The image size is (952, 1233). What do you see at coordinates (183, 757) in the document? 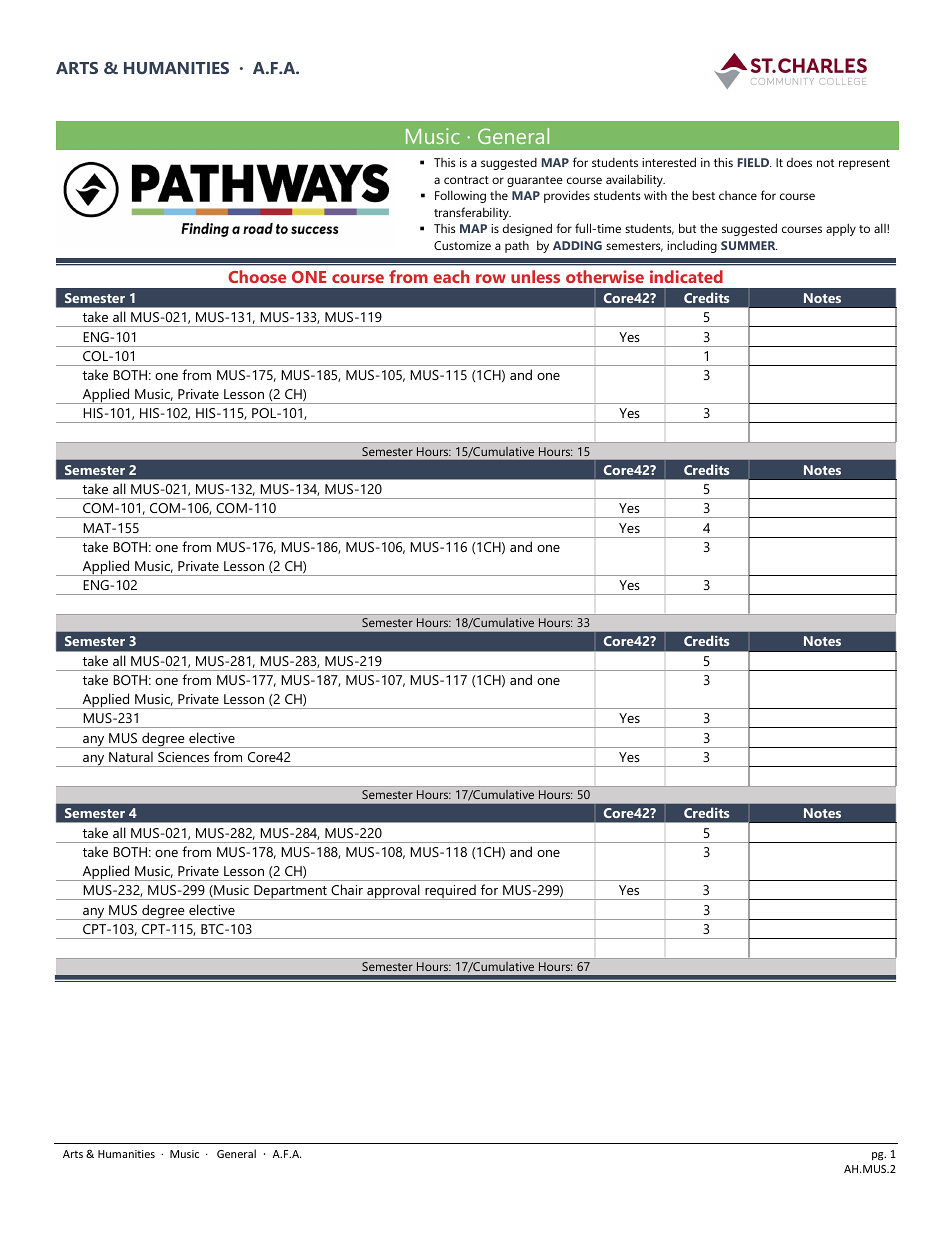
I see `Sciences` at bounding box center [183, 757].
